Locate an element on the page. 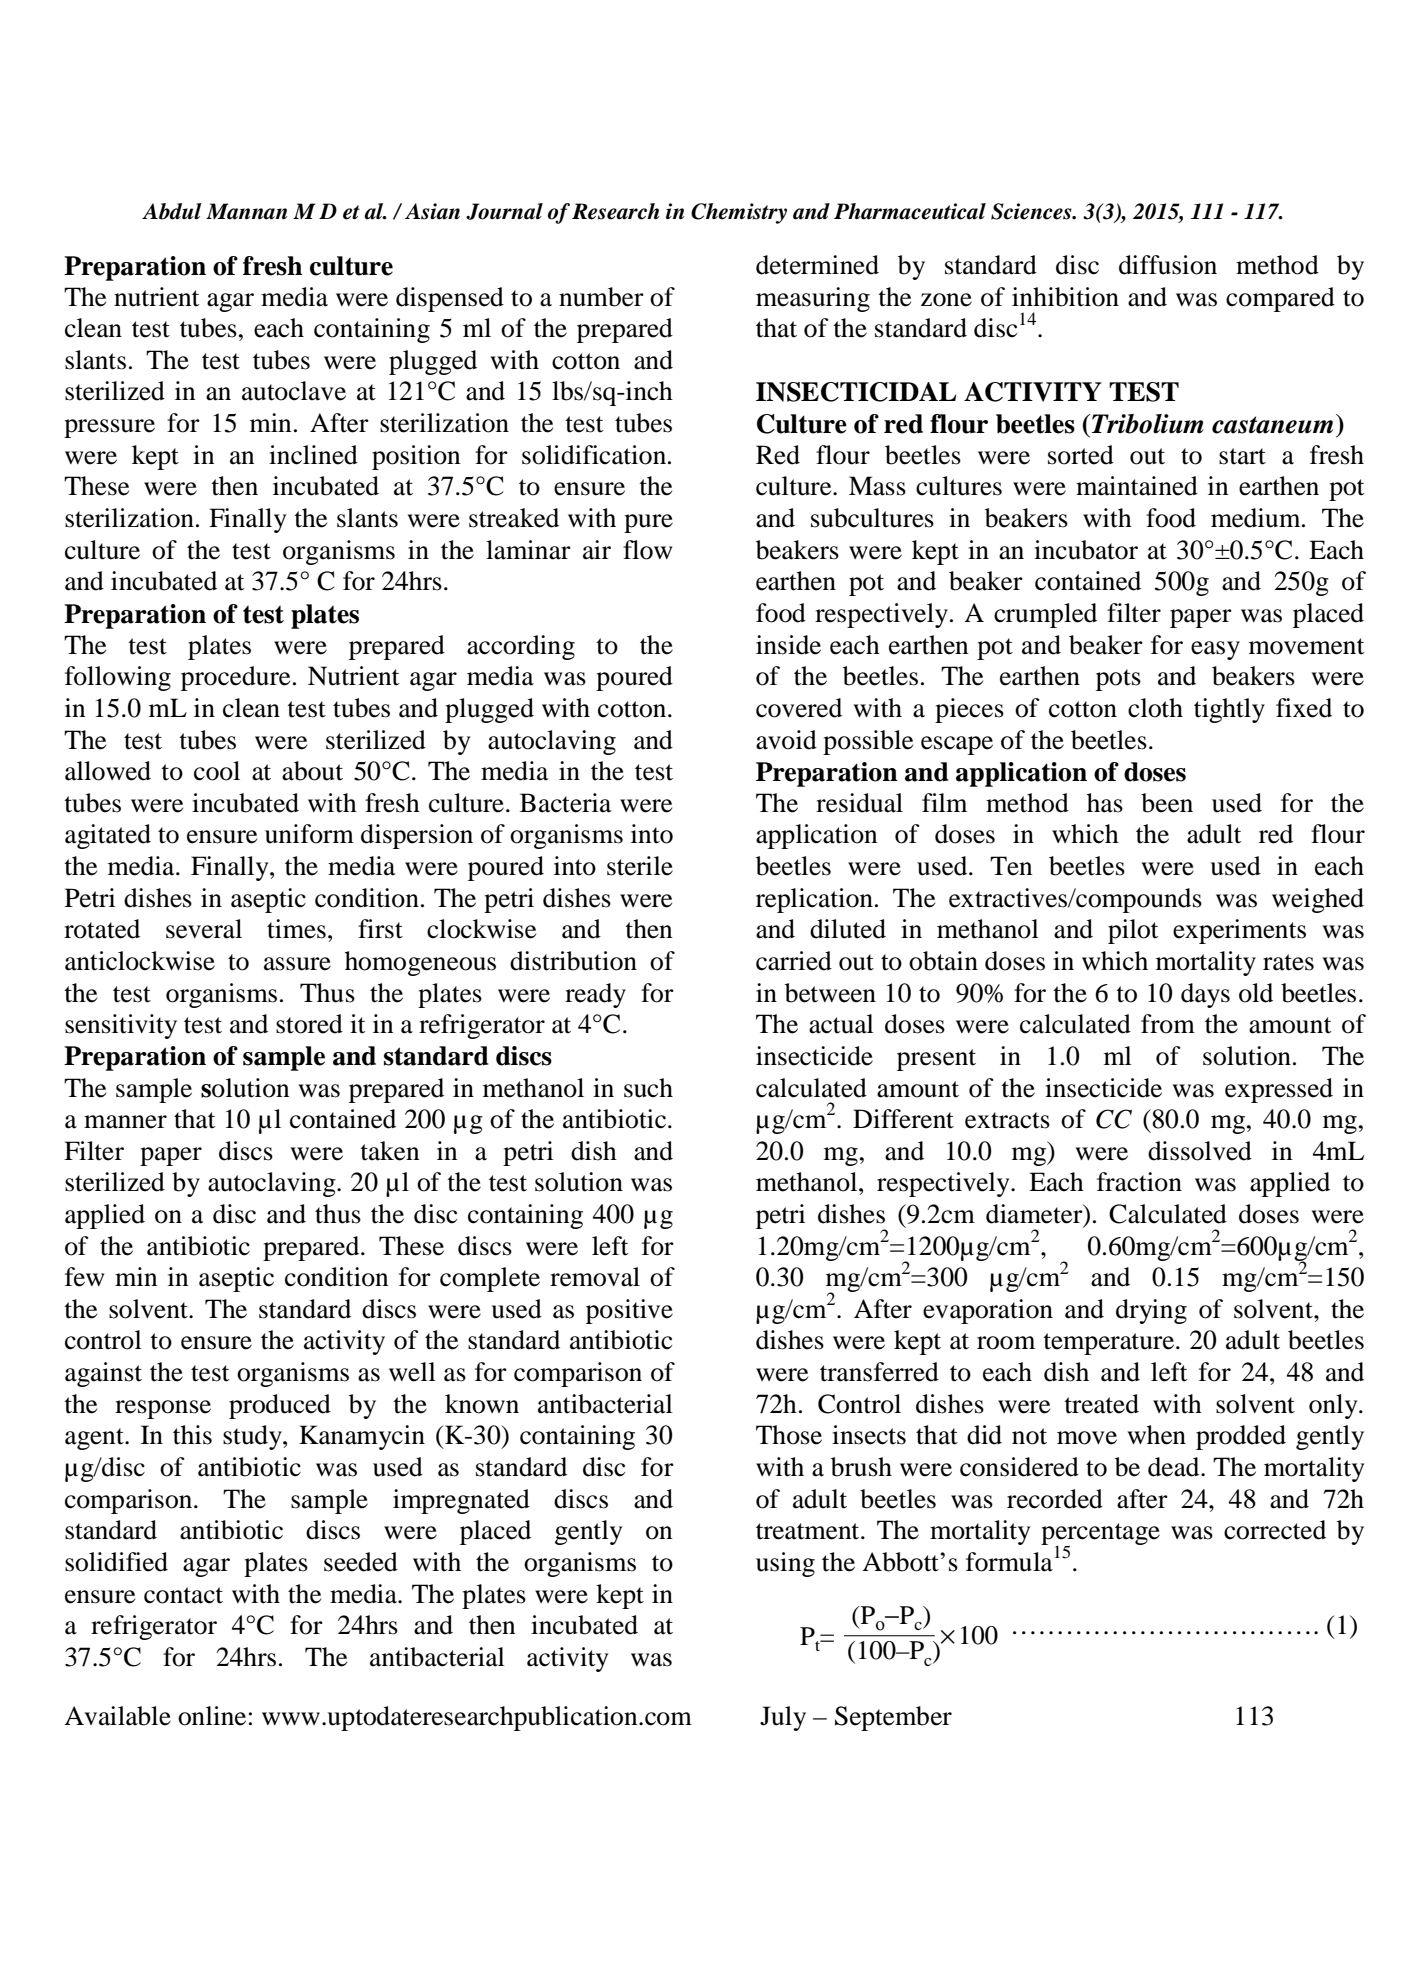  diffusion is located at coordinates (1168, 265).
